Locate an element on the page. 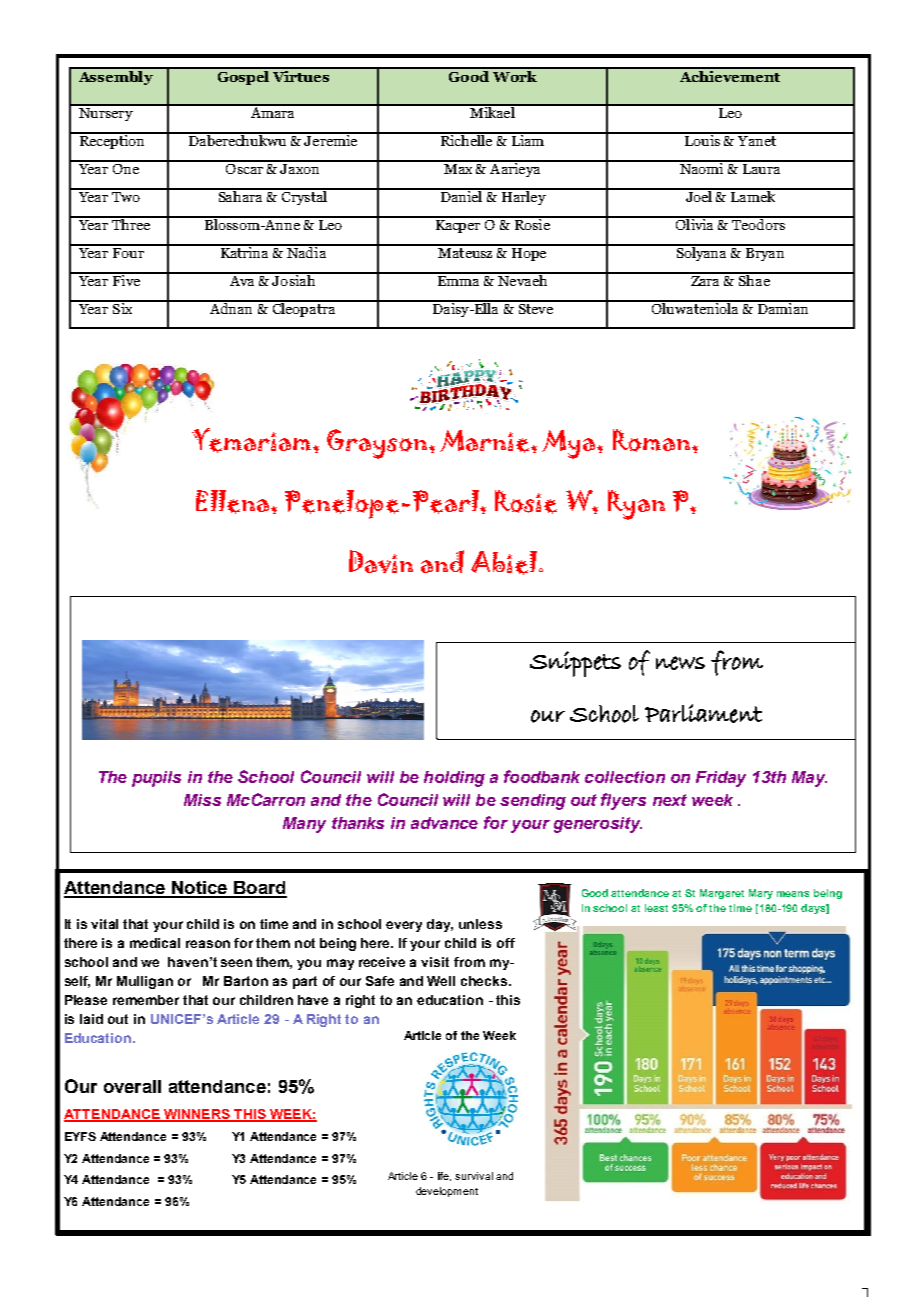 The height and width of the document is (1308, 924). One is located at coordinates (125, 167).
